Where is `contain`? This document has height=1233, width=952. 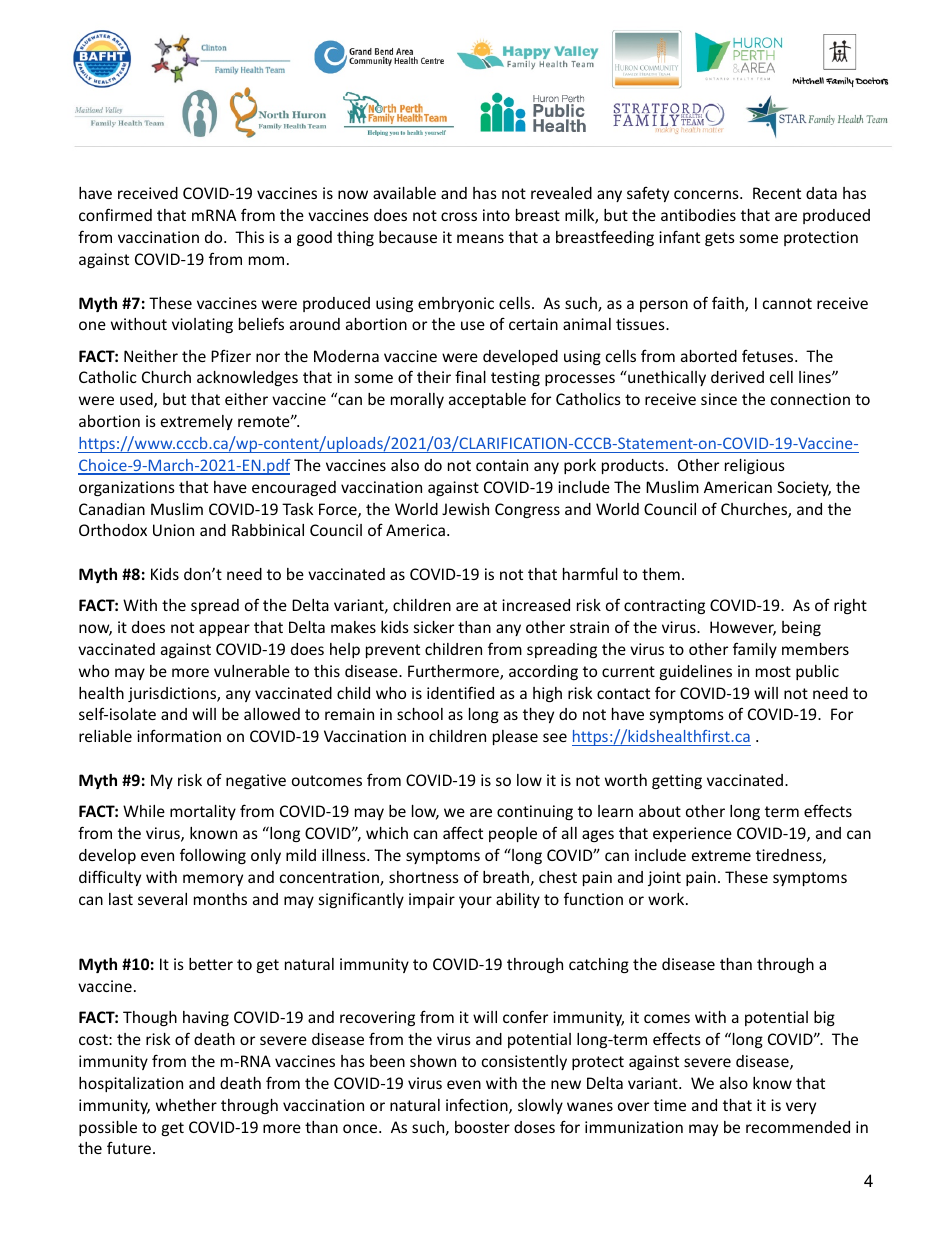
contain is located at coordinates (502, 465).
